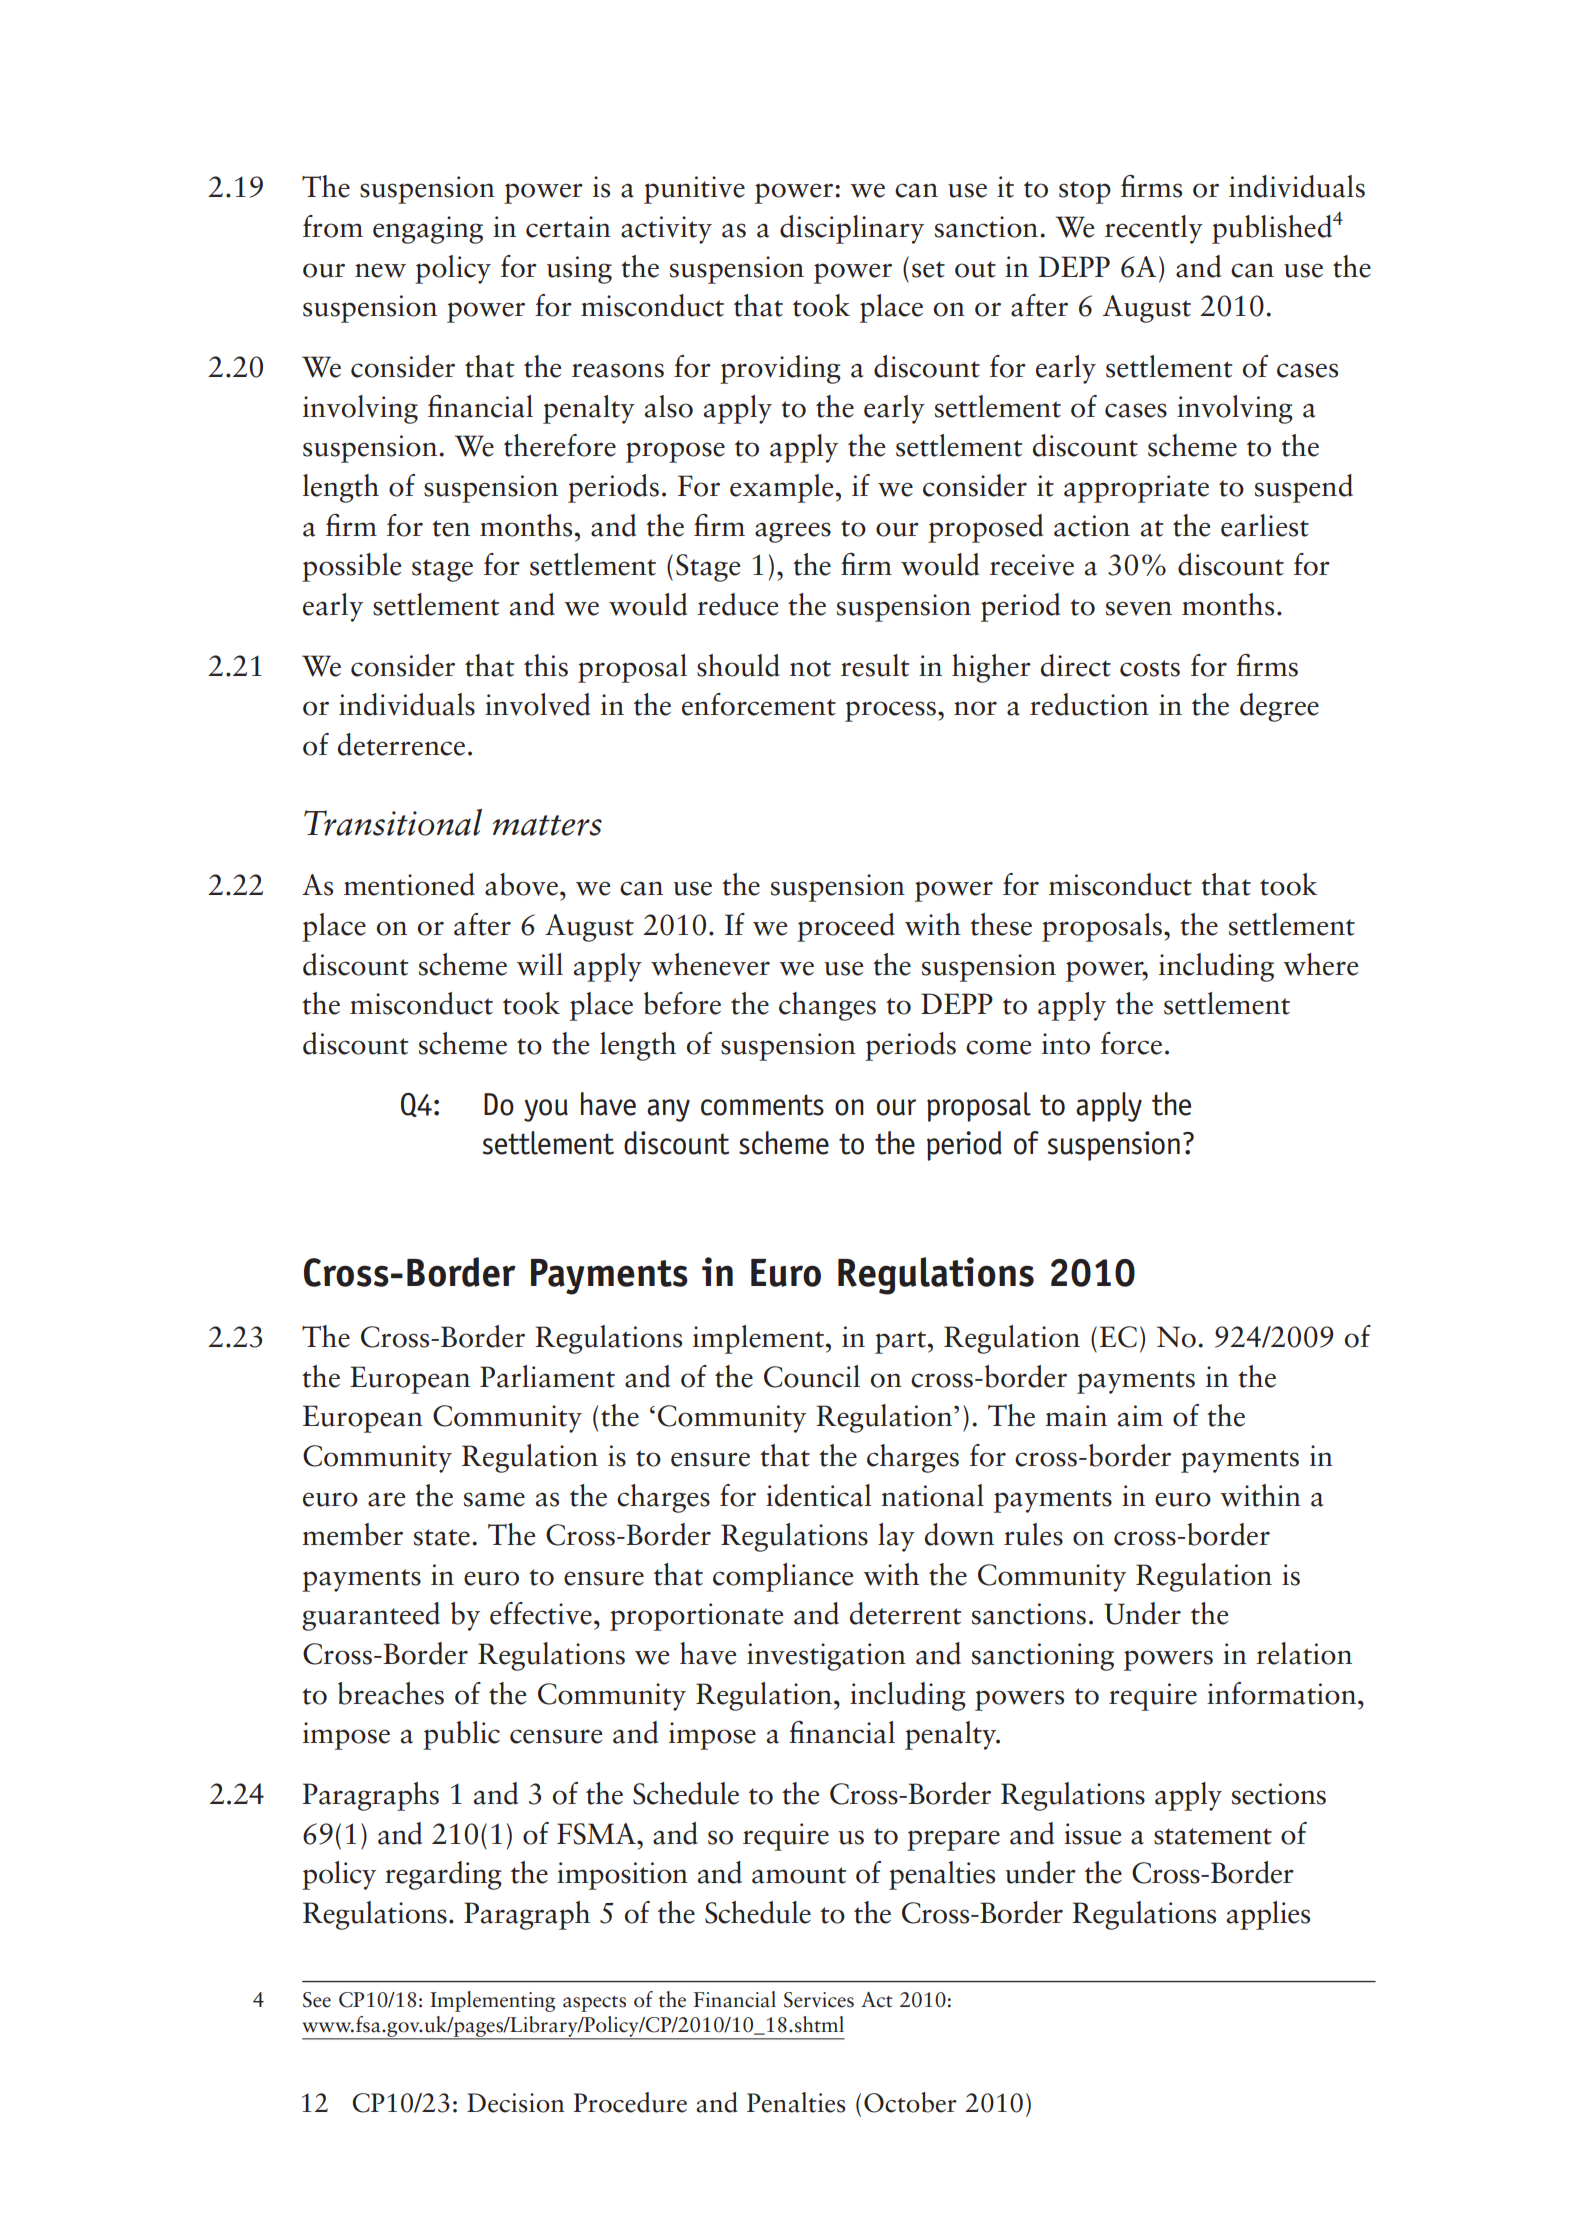 This document has height=2224, width=1573. I want to click on aim, so click(1140, 1416).
